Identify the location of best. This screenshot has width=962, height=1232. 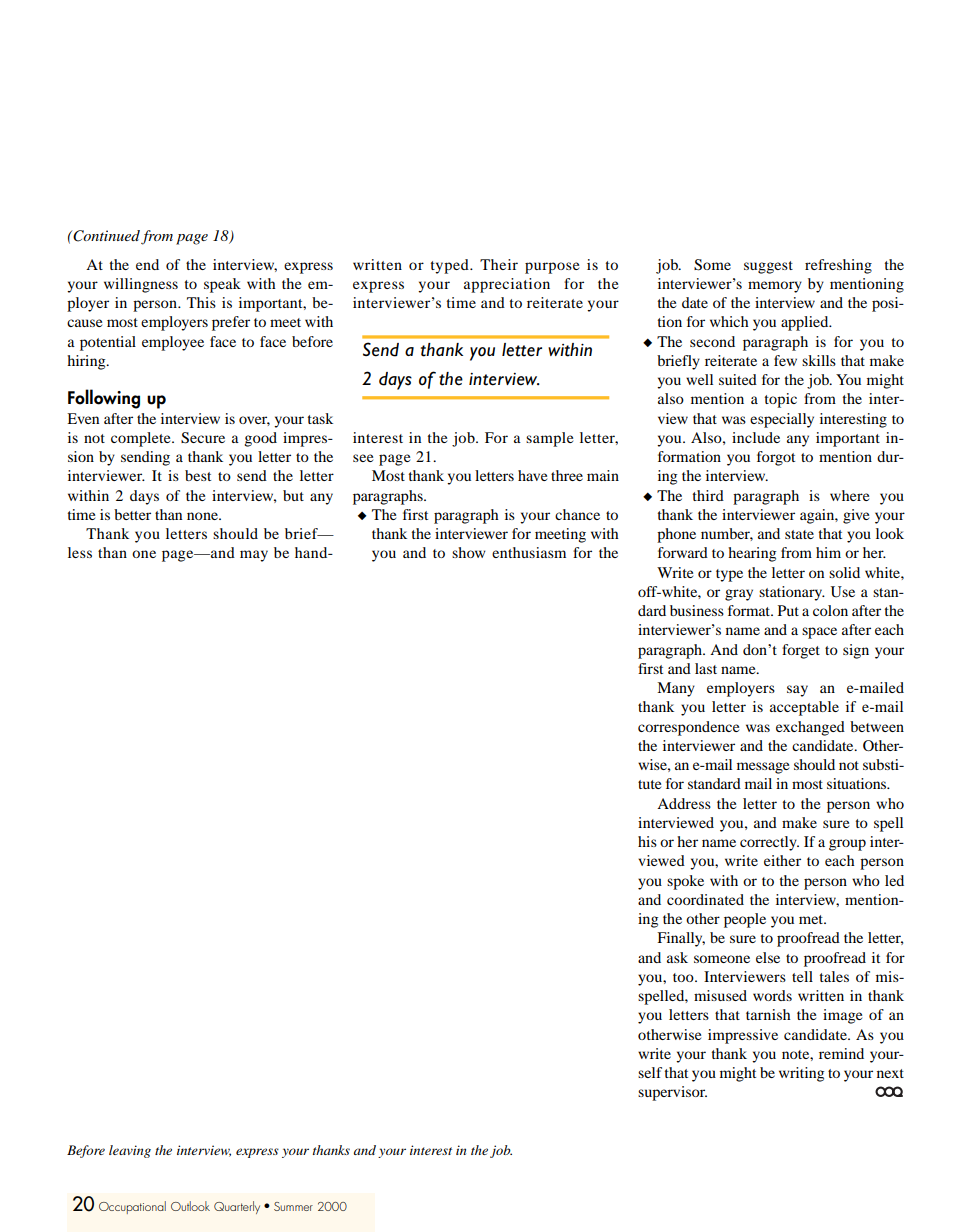
(198, 475).
